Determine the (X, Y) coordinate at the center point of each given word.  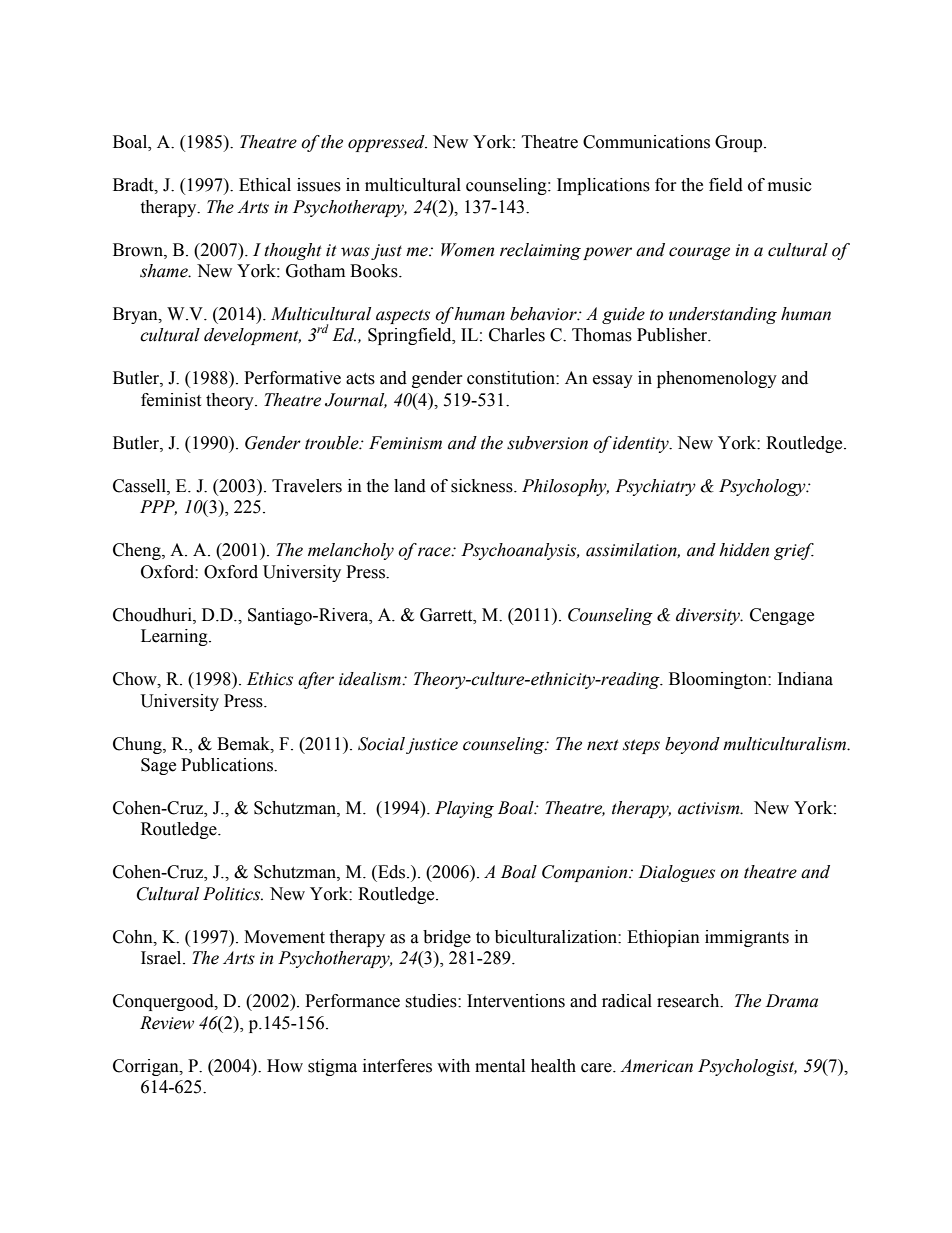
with (453, 1066)
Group (740, 143)
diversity (709, 616)
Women (467, 250)
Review (167, 1023)
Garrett (447, 615)
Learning (175, 637)
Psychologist (747, 1067)
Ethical (265, 185)
